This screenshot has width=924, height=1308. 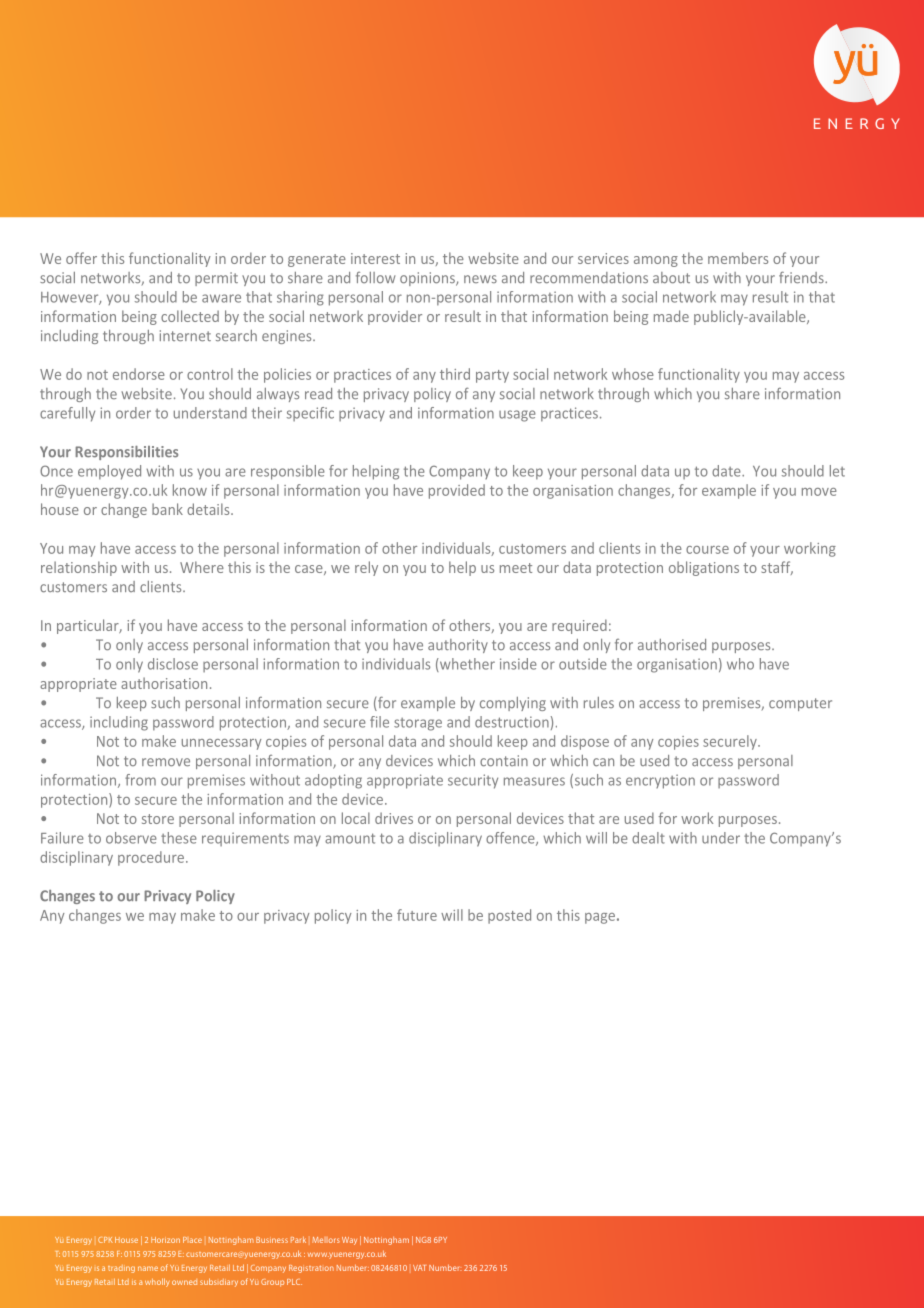 I want to click on VAT, so click(x=419, y=1268).
